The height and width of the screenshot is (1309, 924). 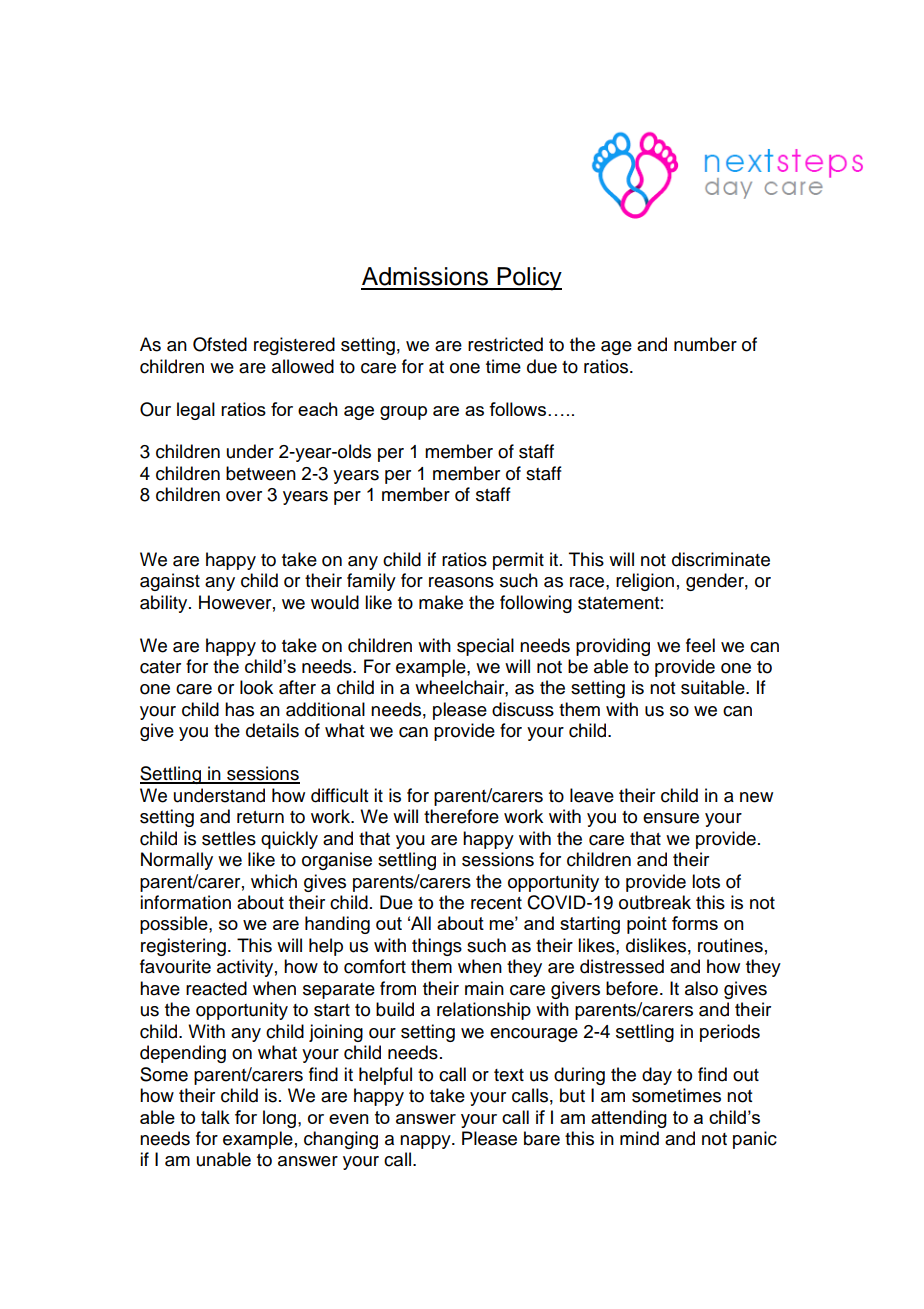 What do you see at coordinates (461, 816) in the screenshot?
I see `therefore` at bounding box center [461, 816].
